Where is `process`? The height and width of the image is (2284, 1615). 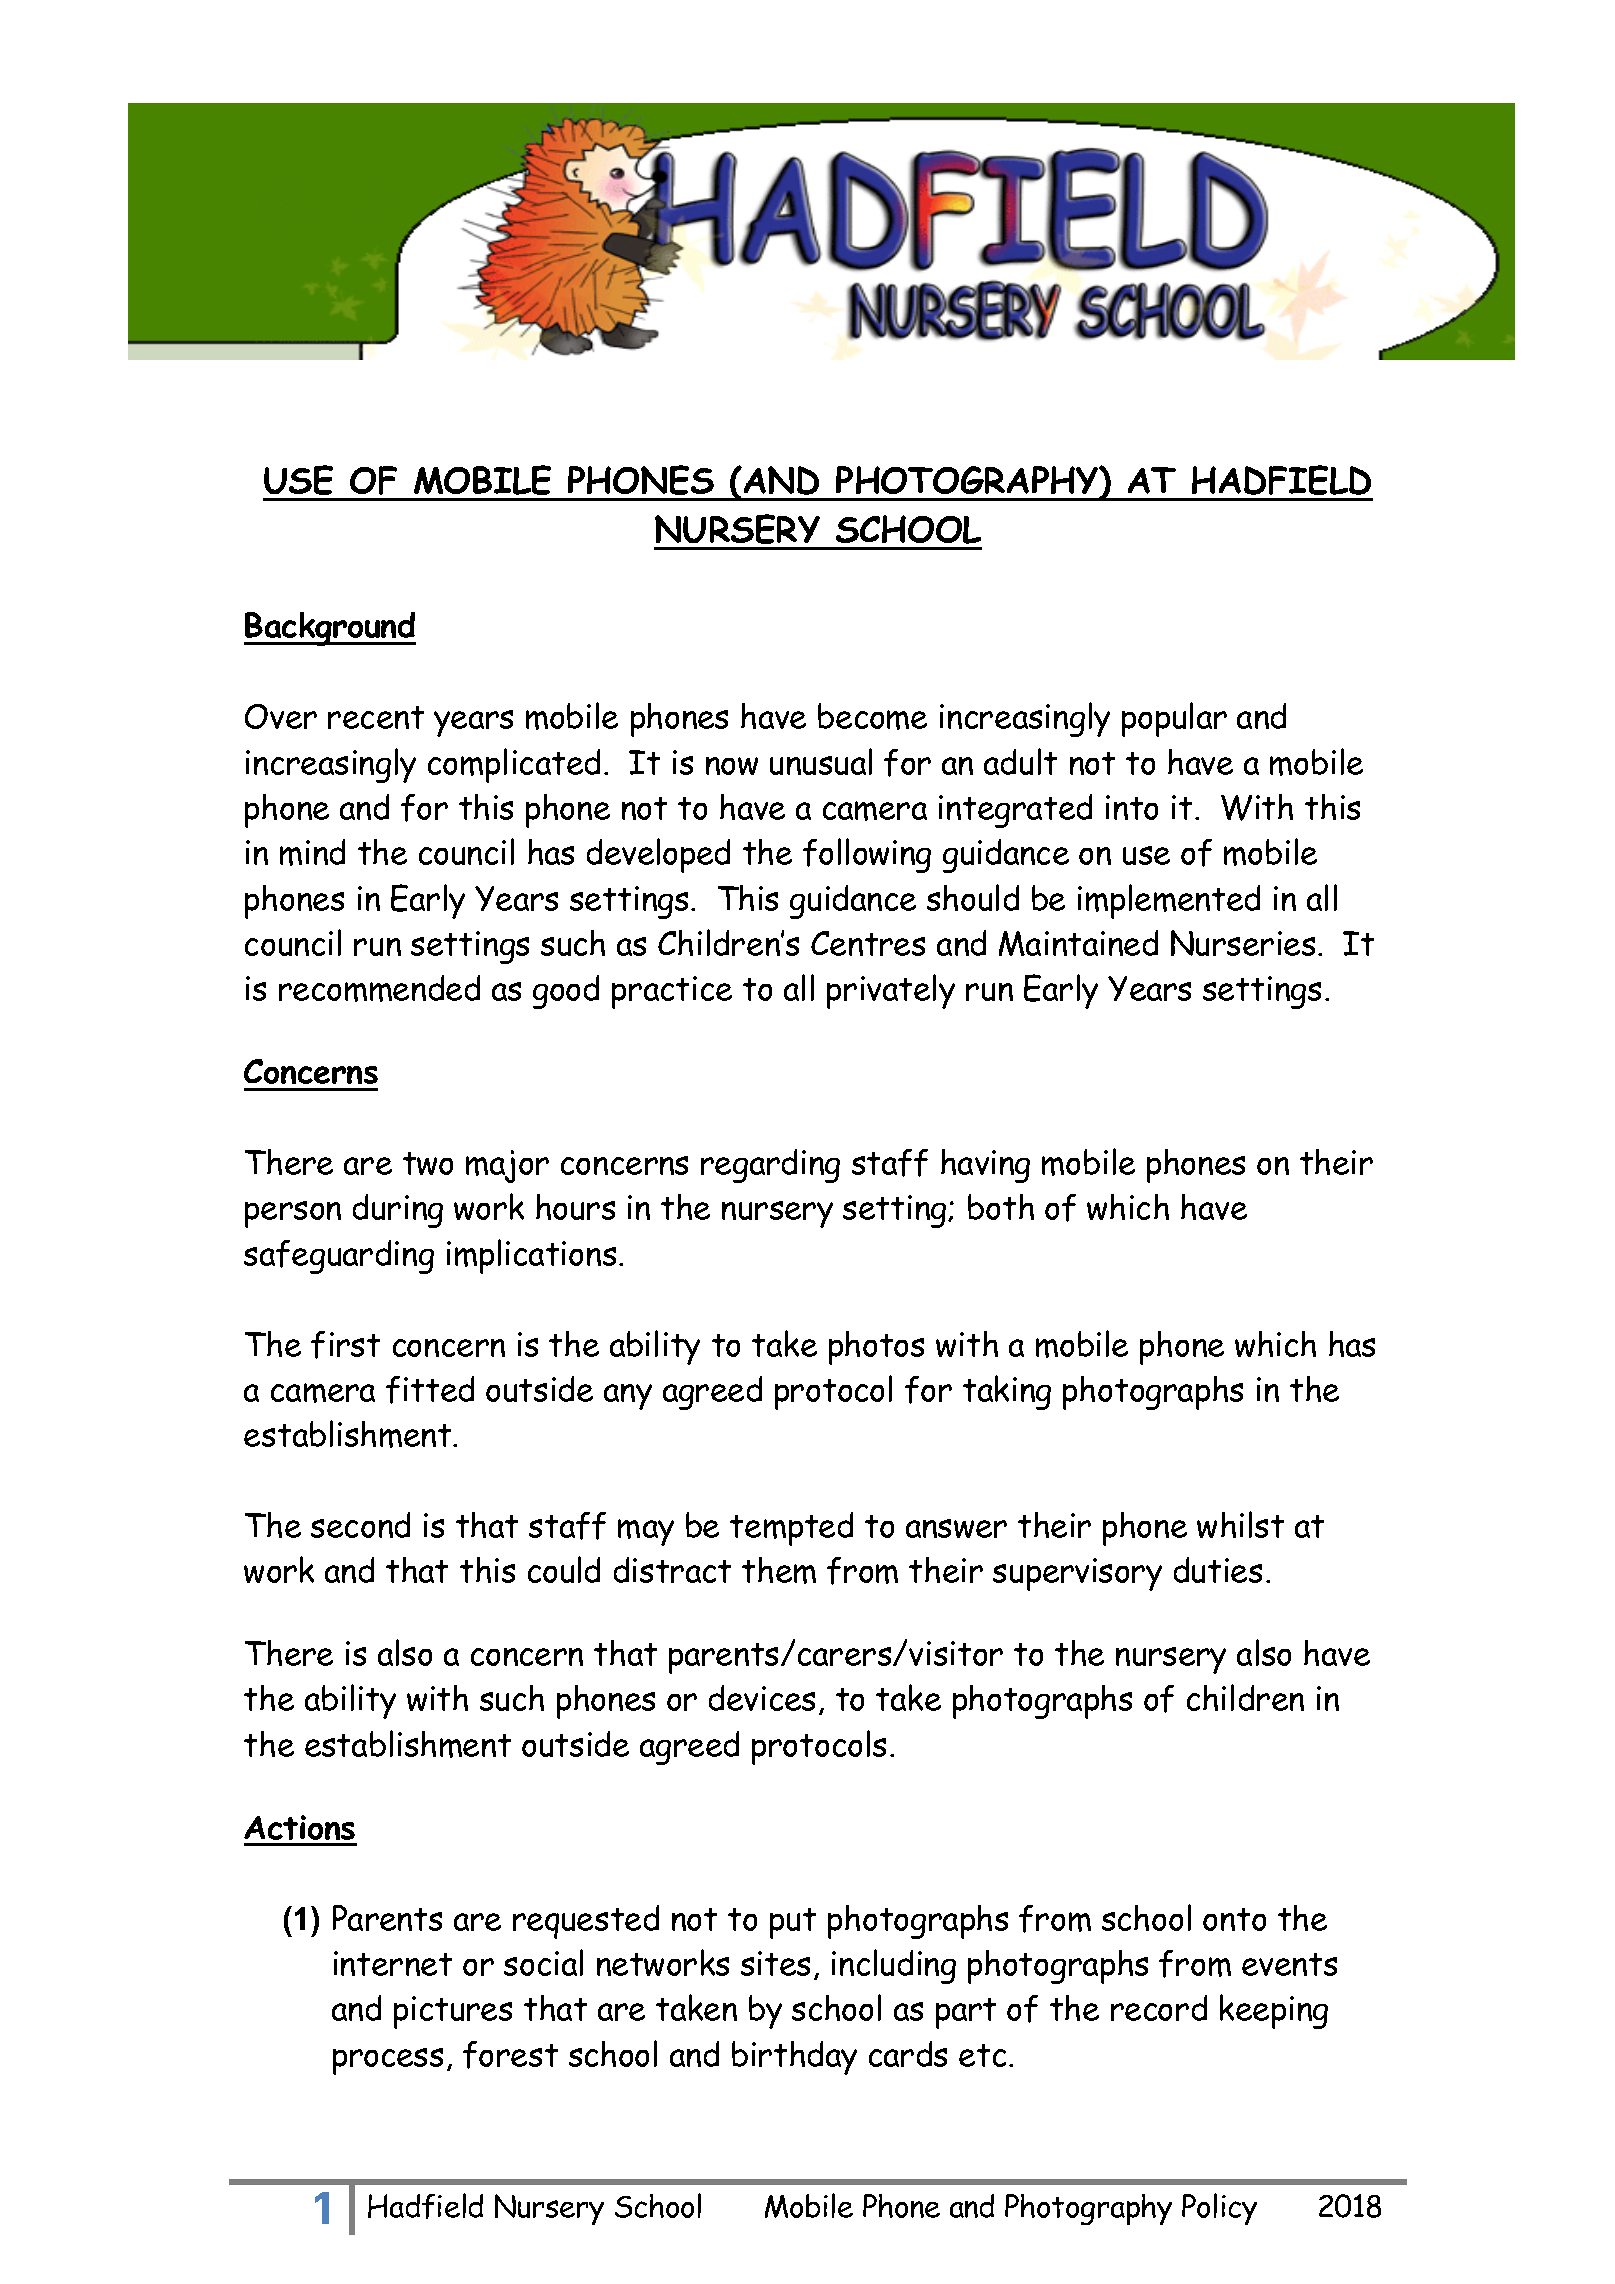
process is located at coordinates (388, 2061).
